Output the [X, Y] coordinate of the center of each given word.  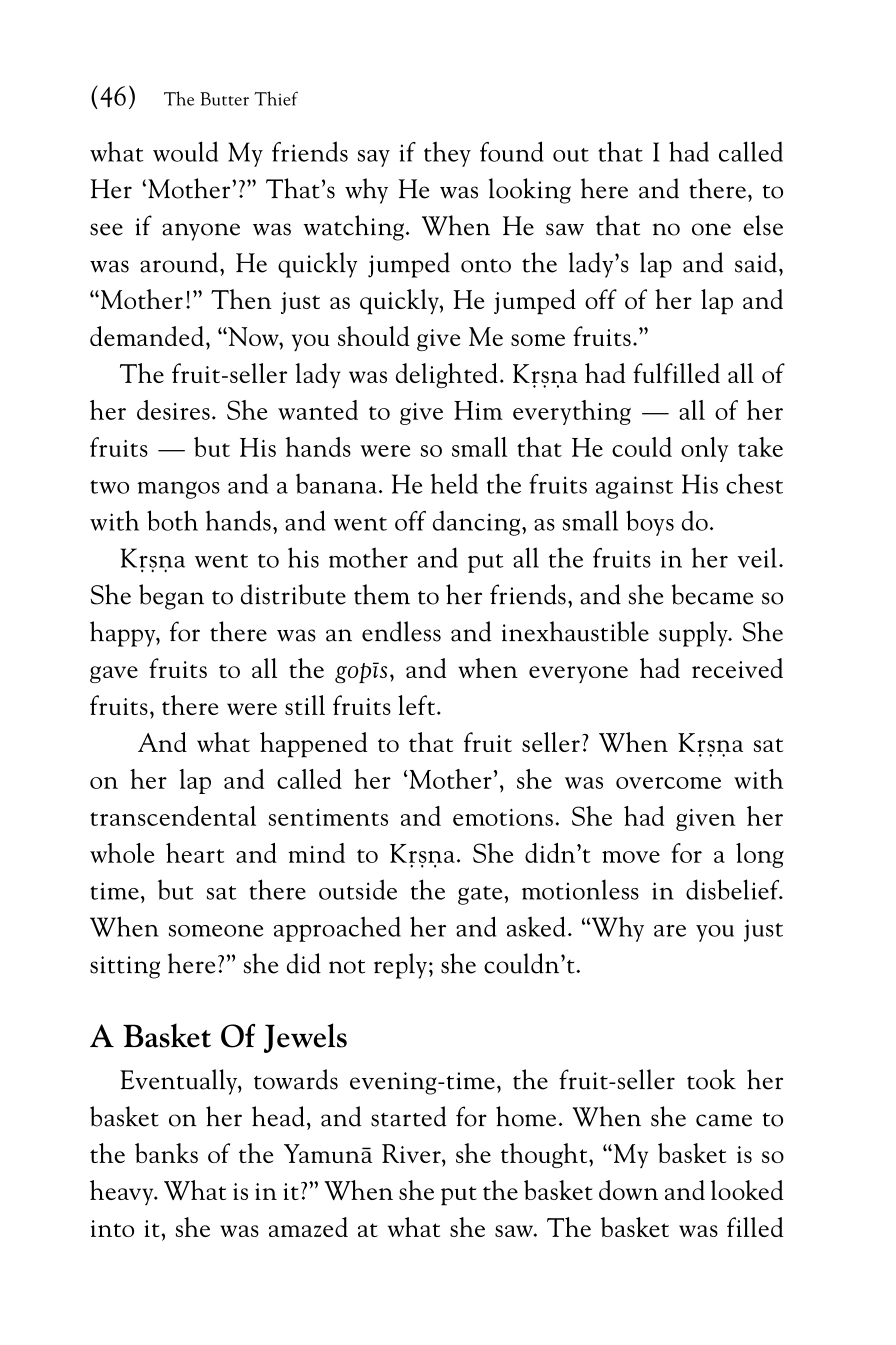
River [412, 1153]
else [763, 225]
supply [694, 634]
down [628, 1190]
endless [401, 631]
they [447, 154]
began [171, 597]
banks [166, 1153]
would [185, 151]
